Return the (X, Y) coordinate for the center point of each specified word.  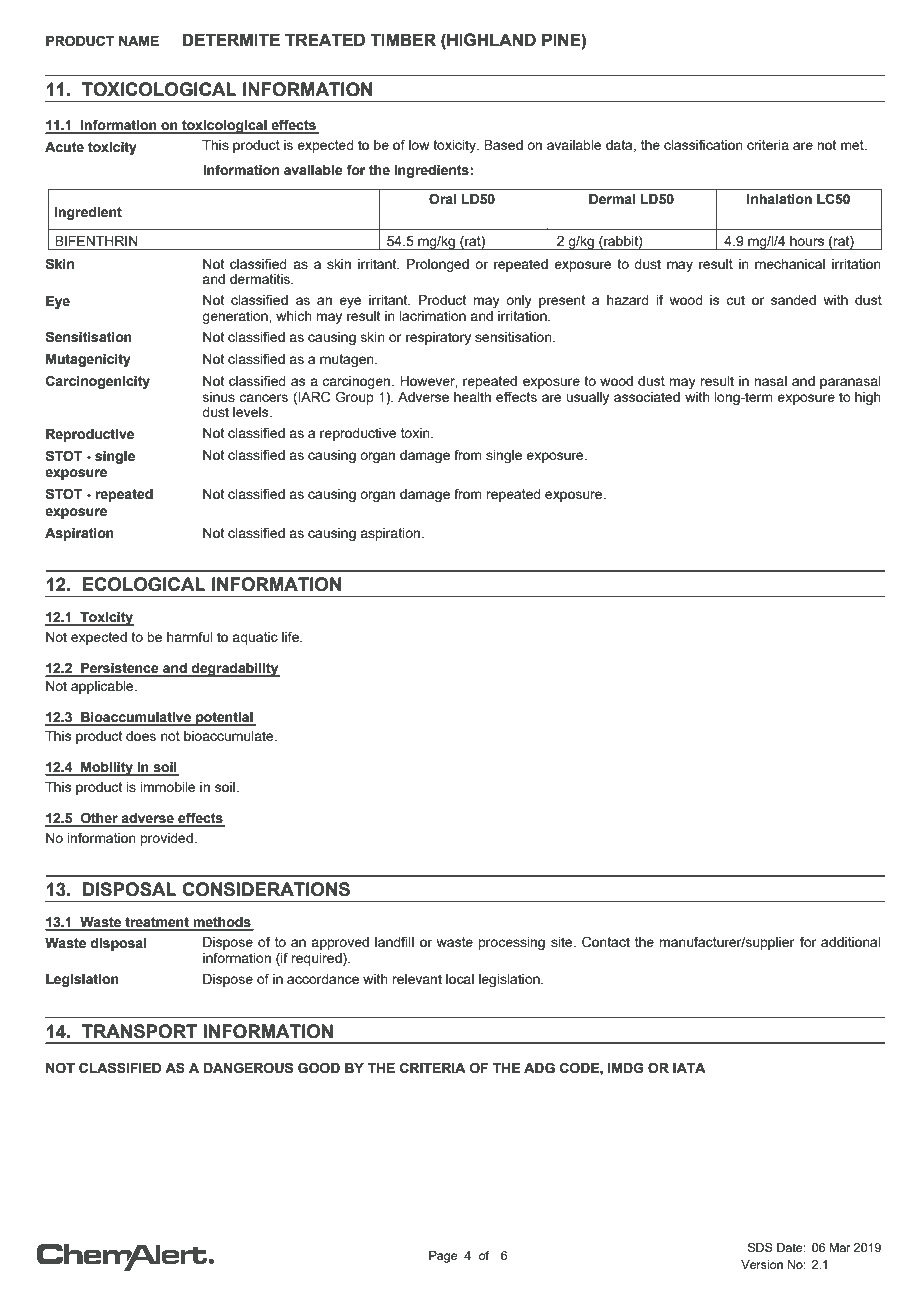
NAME (139, 41)
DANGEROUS (248, 1068)
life (291, 636)
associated (647, 397)
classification (703, 144)
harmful (190, 636)
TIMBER (403, 39)
